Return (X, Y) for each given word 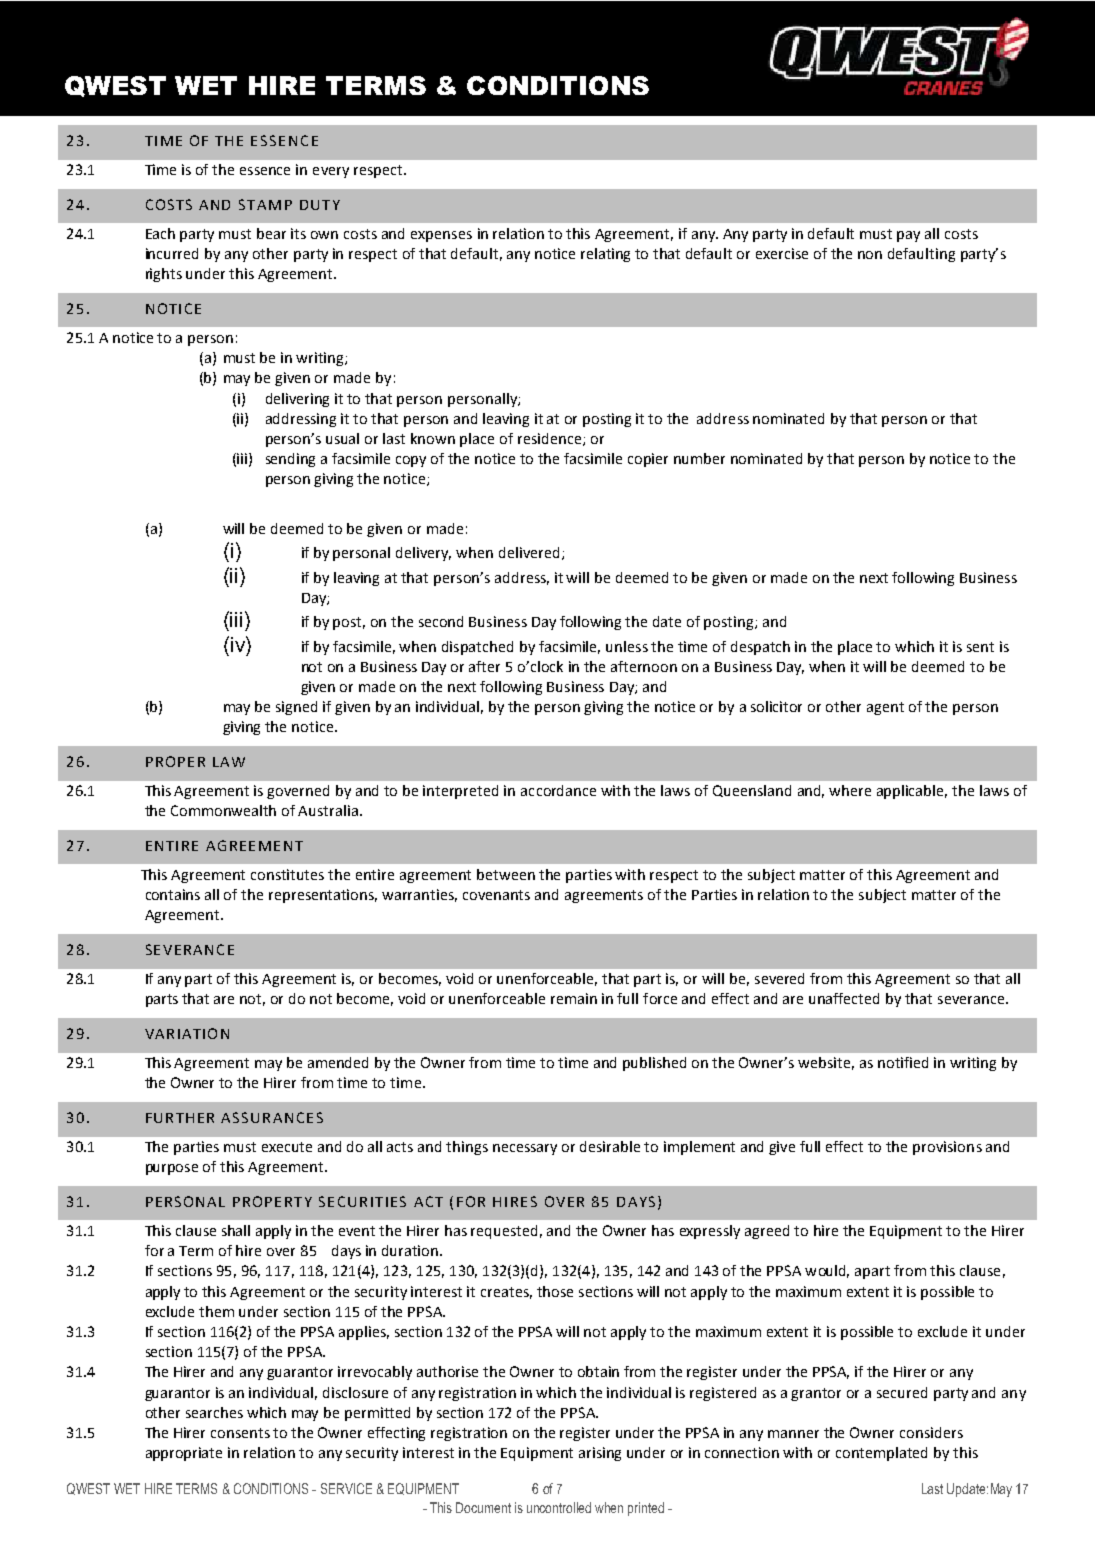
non (870, 255)
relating (605, 255)
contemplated (881, 1454)
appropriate (184, 1454)
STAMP (265, 204)
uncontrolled (559, 1507)
